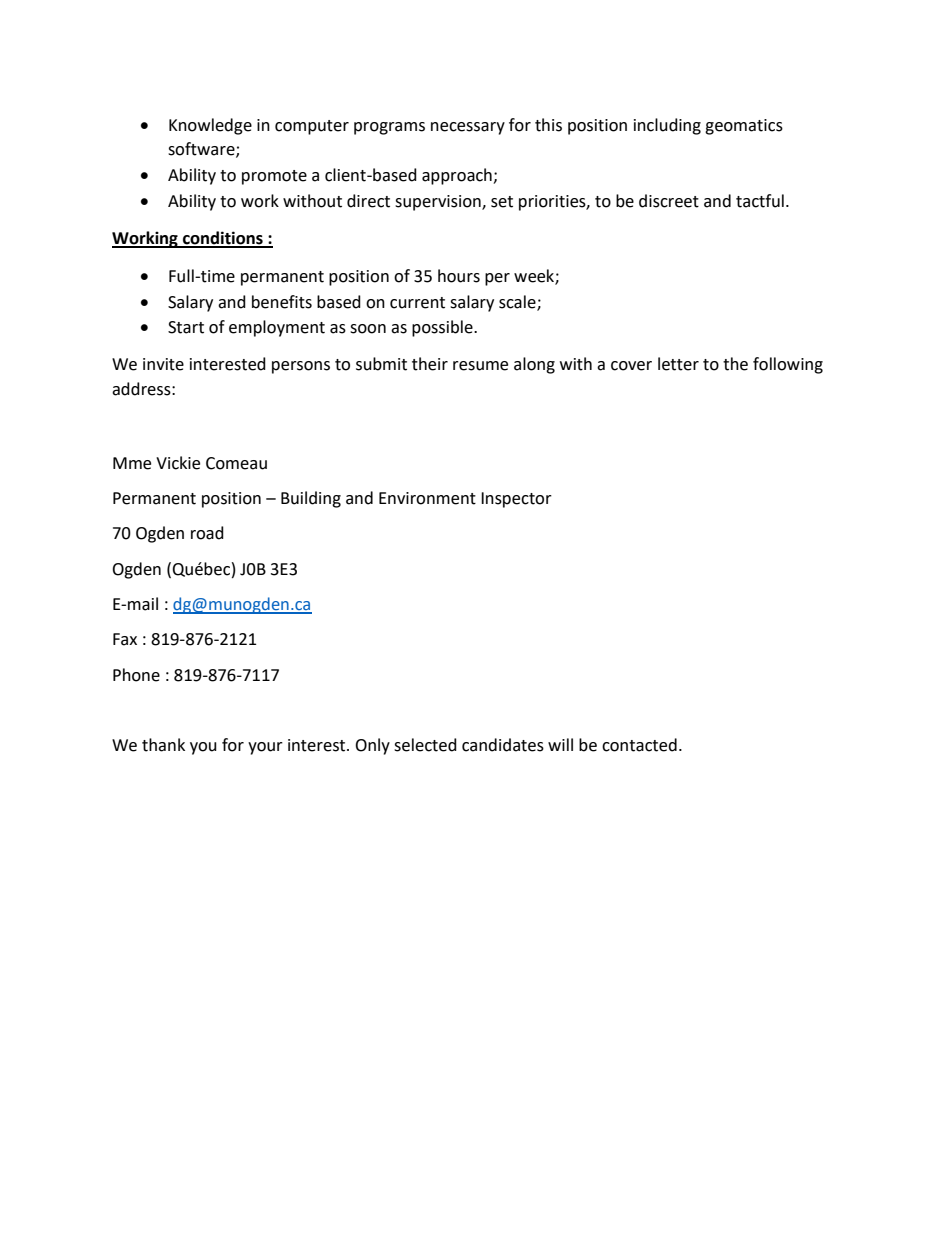  Describe the element at coordinates (207, 533) in the page. I see `road` at that location.
